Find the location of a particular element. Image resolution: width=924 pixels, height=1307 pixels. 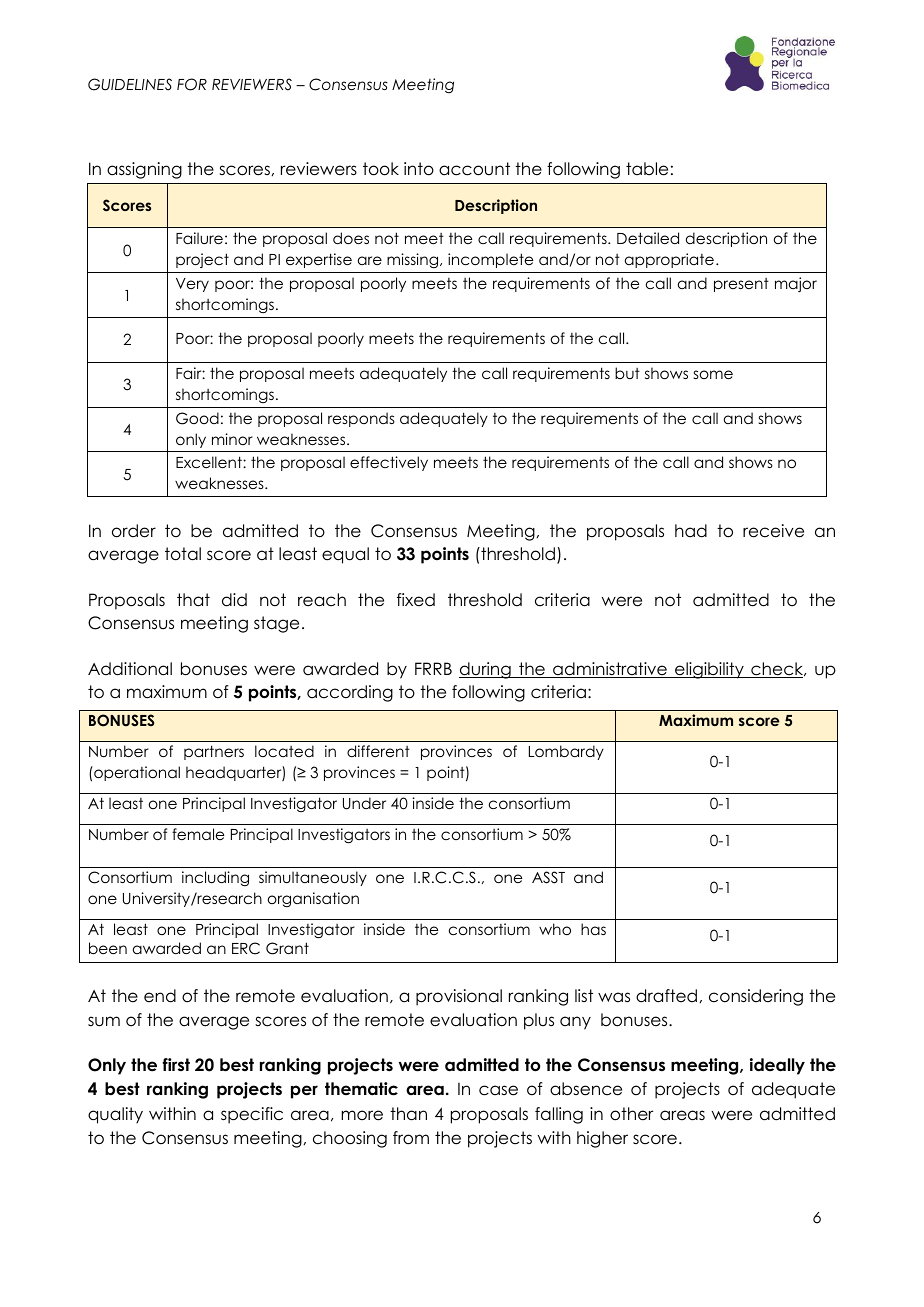

that is located at coordinates (193, 600).
